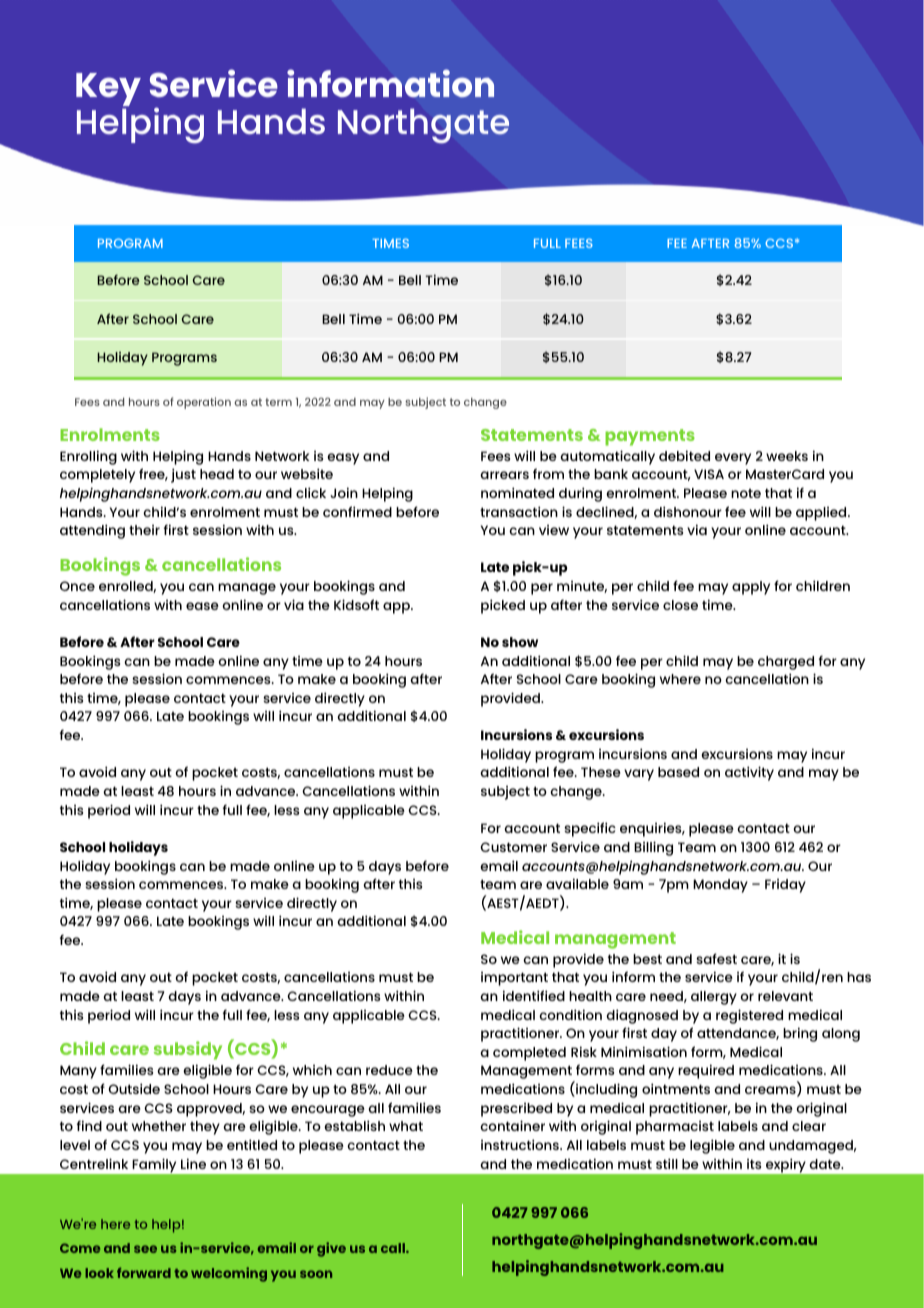 This screenshot has width=924, height=1308. I want to click on payments, so click(650, 437).
